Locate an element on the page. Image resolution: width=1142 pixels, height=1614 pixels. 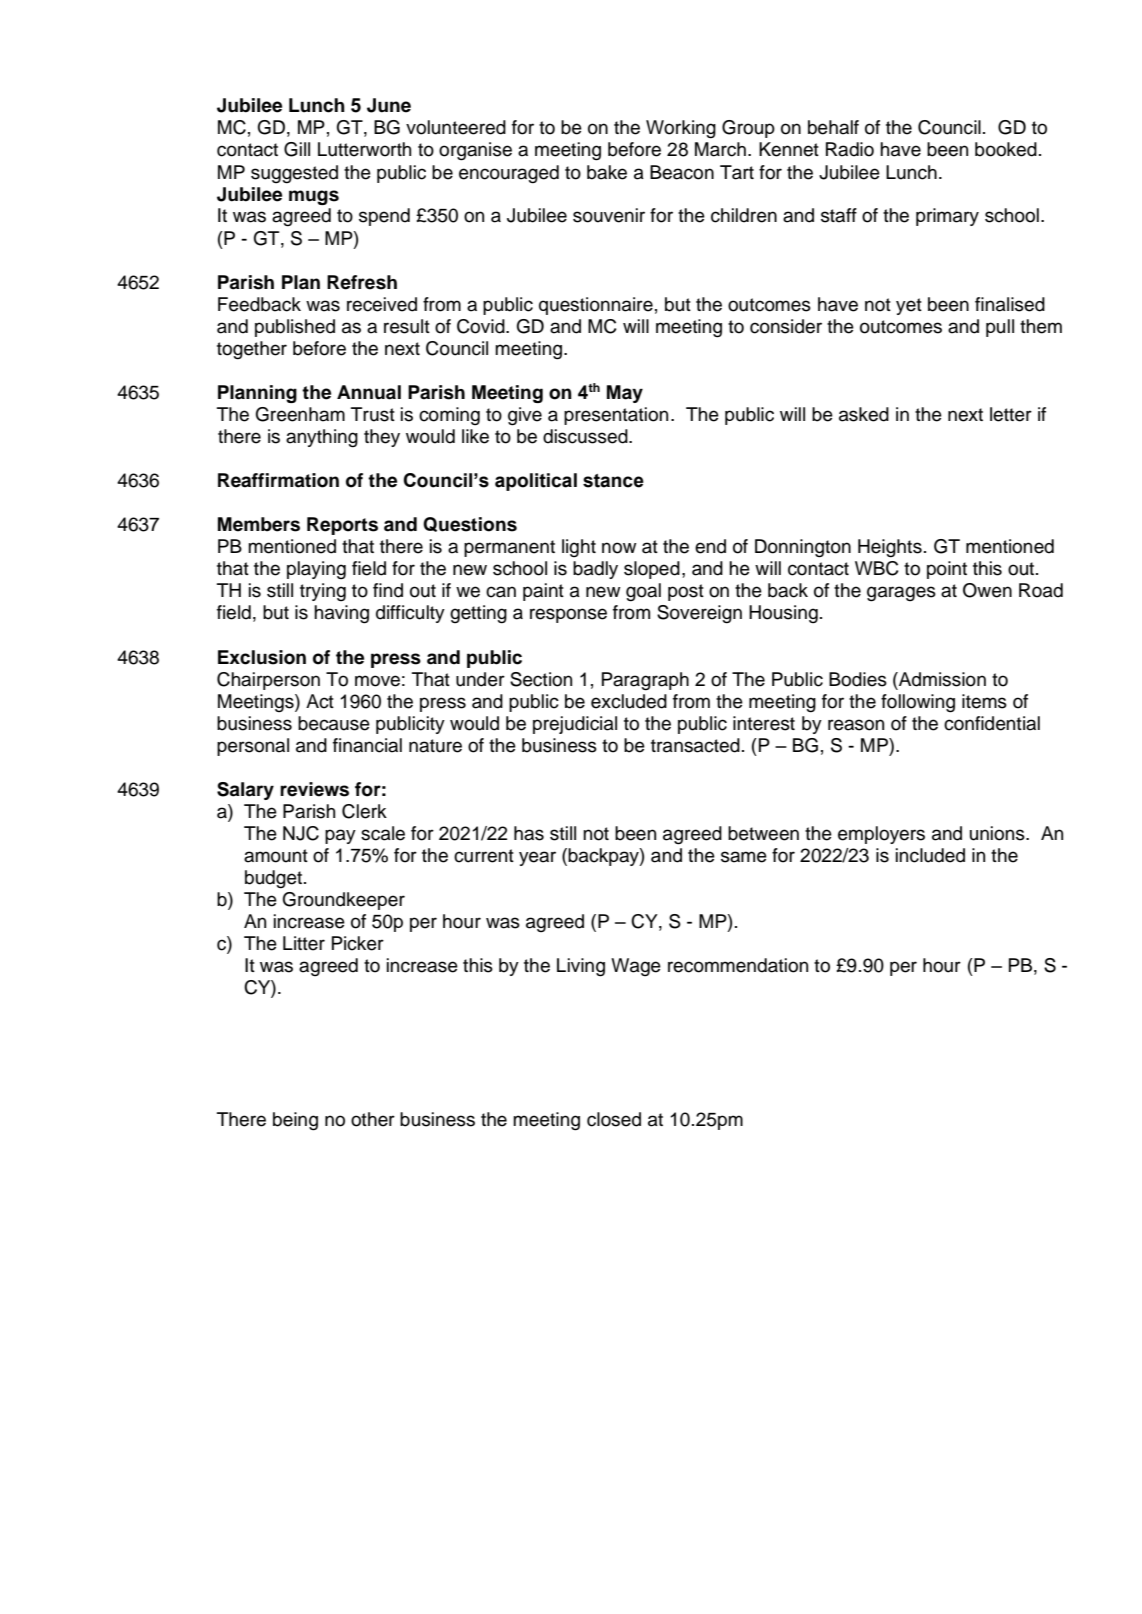
garages is located at coordinates (901, 594).
